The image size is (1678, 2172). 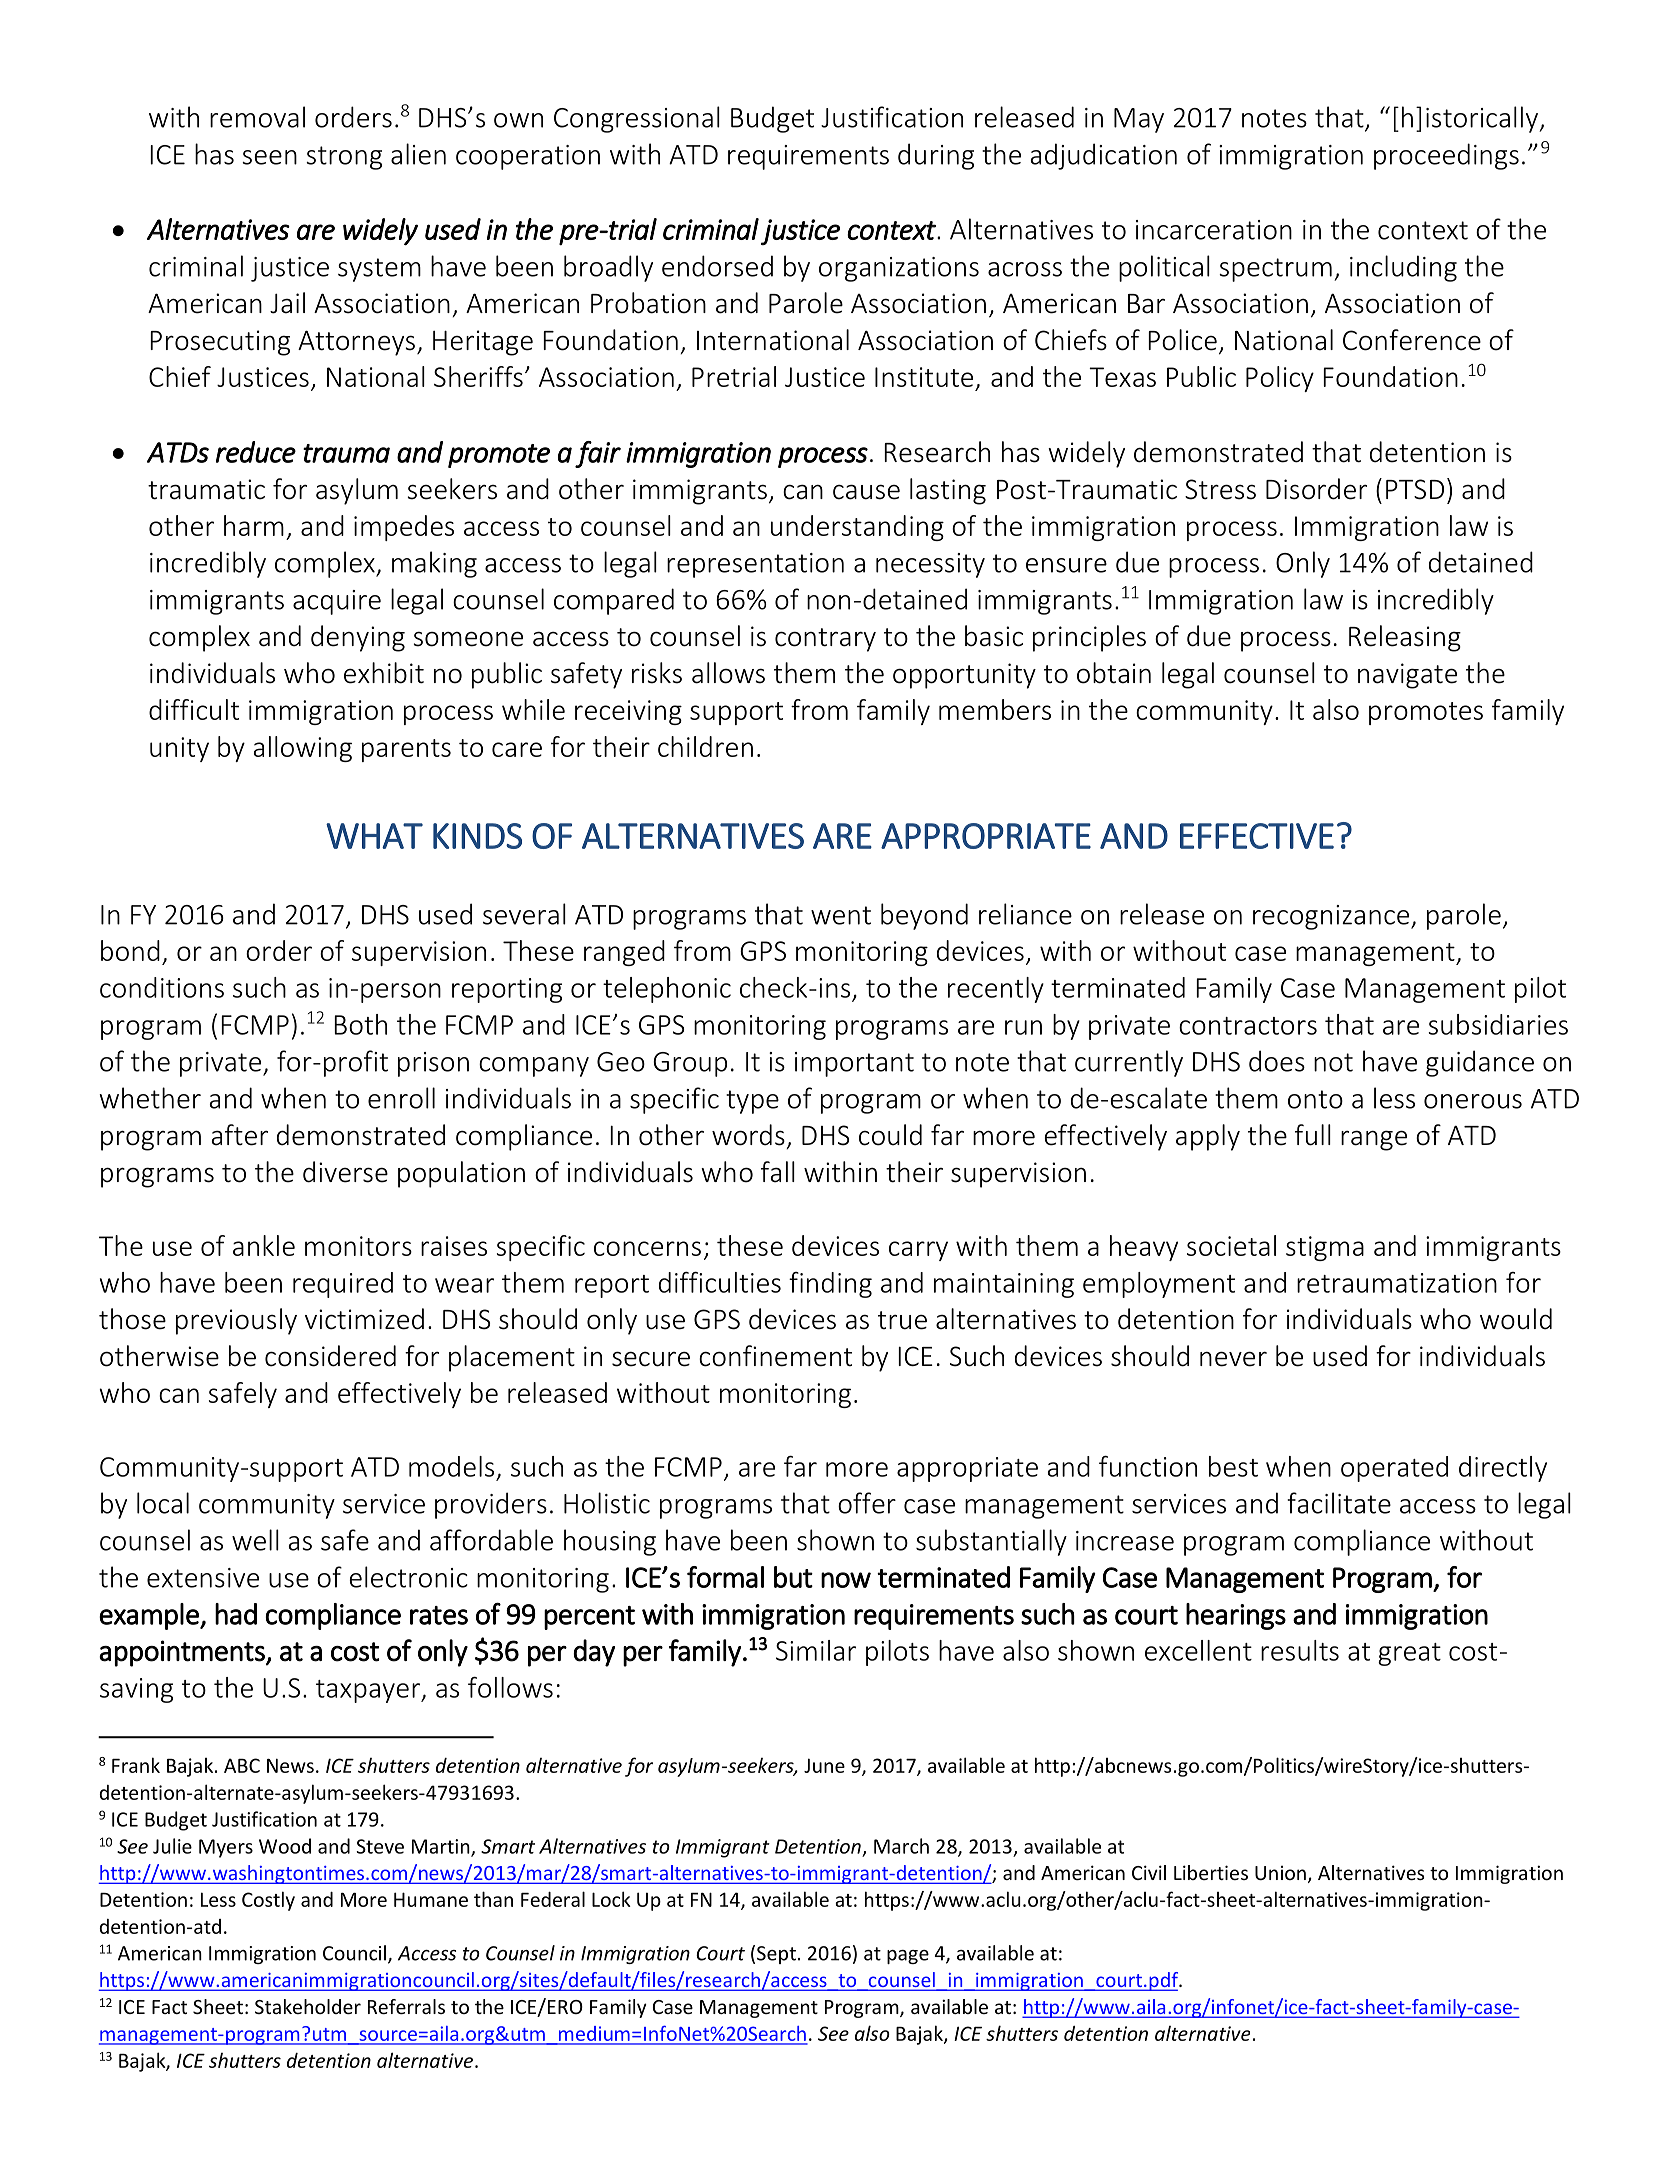 I want to click on allowing, so click(x=303, y=749).
